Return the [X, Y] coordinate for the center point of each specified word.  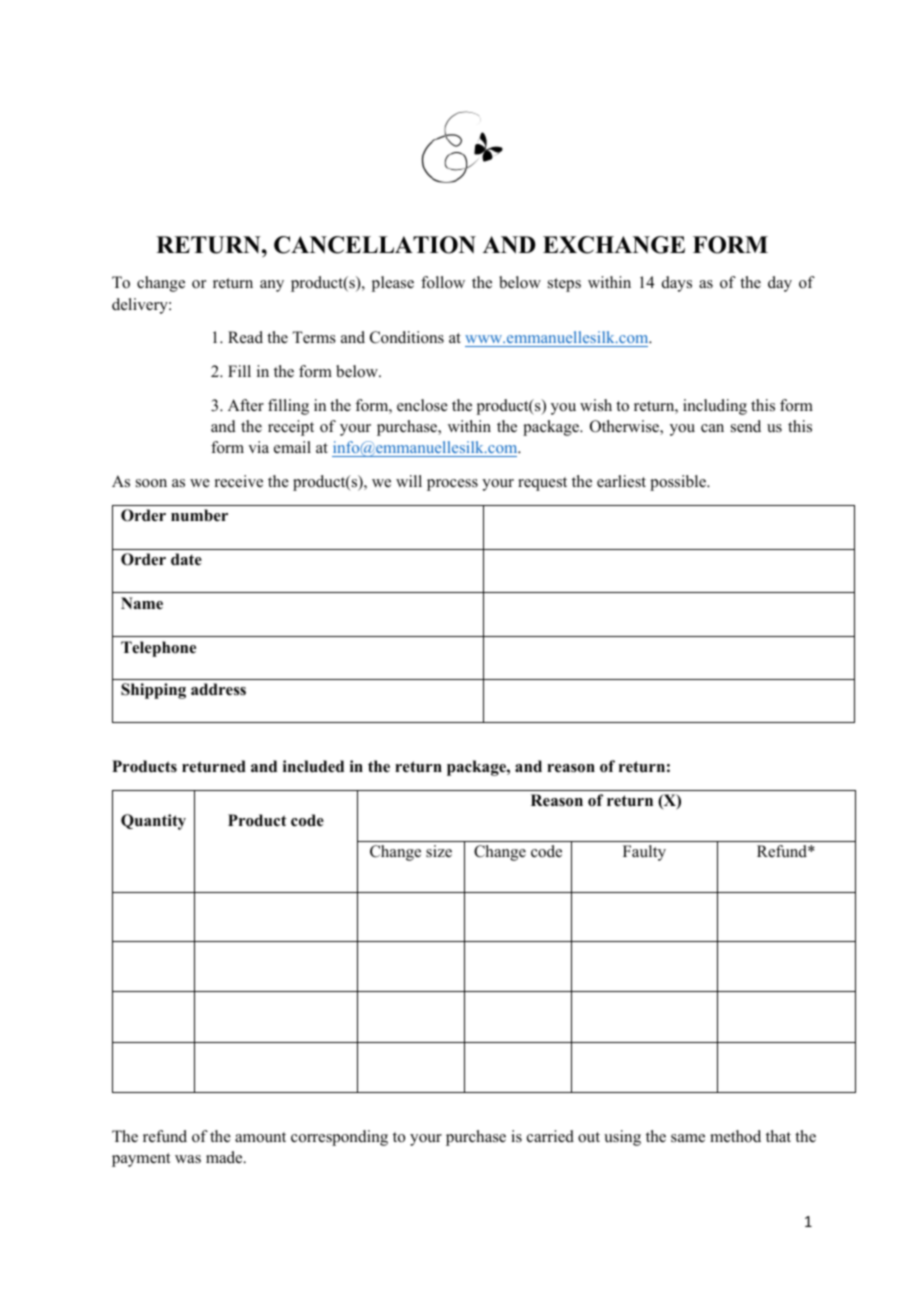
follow [443, 282]
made [225, 1157]
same [688, 1138]
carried [550, 1136]
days [677, 284]
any [272, 286]
